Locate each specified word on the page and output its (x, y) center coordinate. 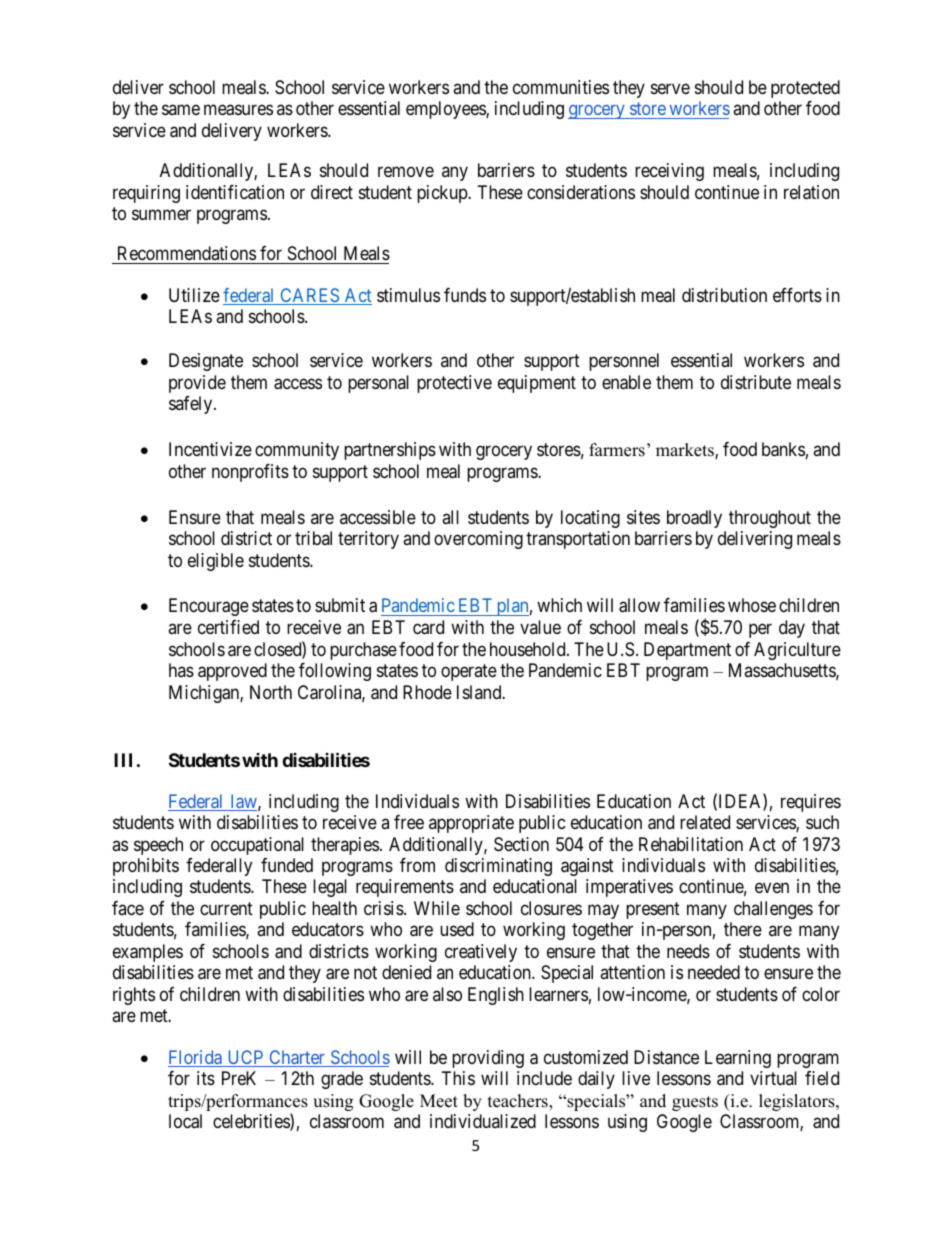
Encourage (209, 607)
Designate (206, 362)
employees (446, 110)
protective (454, 384)
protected (805, 89)
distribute (756, 382)
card (428, 627)
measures (238, 110)
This (458, 1078)
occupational (257, 846)
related (705, 822)
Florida (196, 1058)
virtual (773, 1078)
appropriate (471, 824)
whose (752, 605)
